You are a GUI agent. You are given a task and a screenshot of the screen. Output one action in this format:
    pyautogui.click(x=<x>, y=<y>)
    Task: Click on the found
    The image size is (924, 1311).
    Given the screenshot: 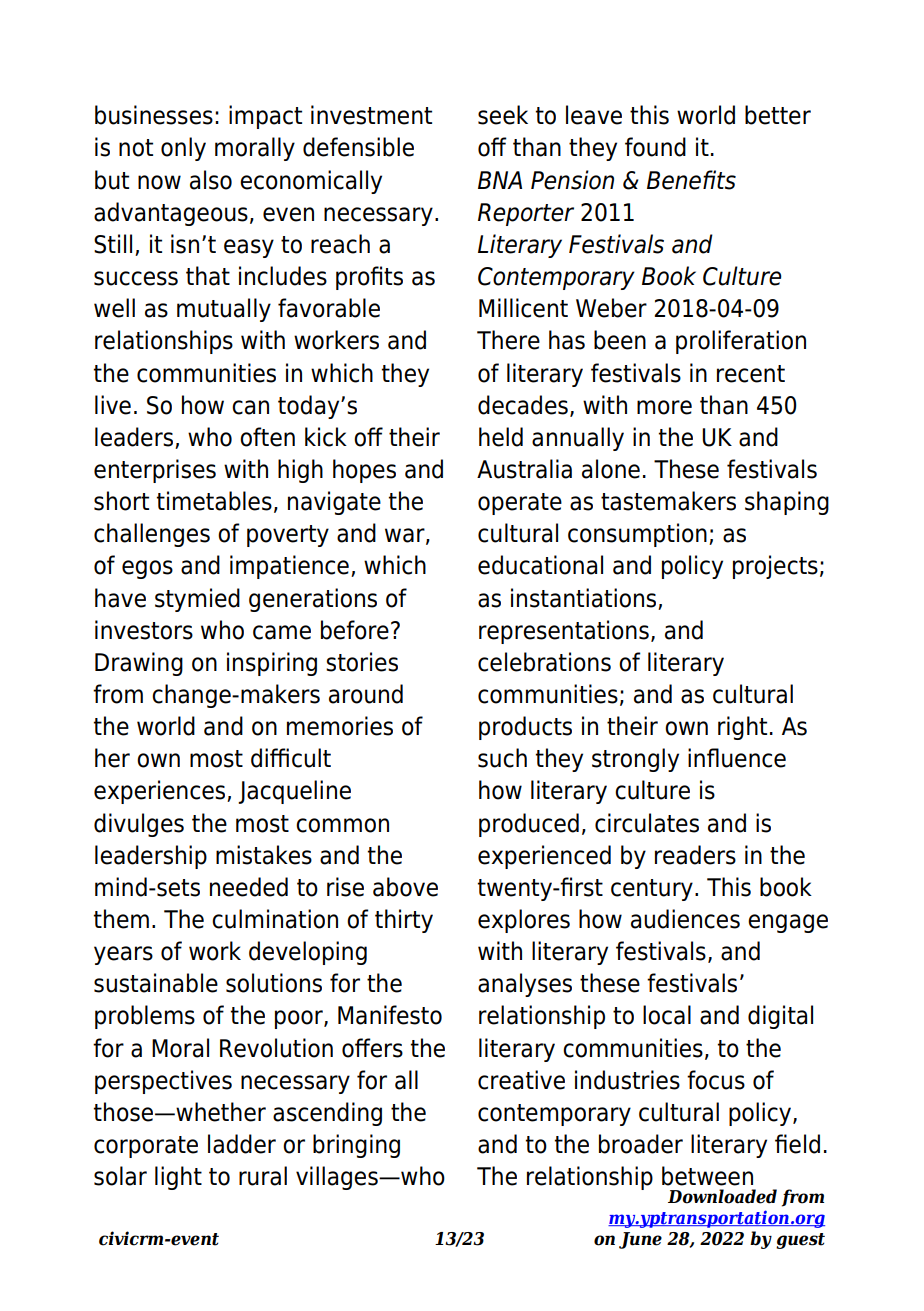 What is the action you would take?
    pyautogui.click(x=655, y=147)
